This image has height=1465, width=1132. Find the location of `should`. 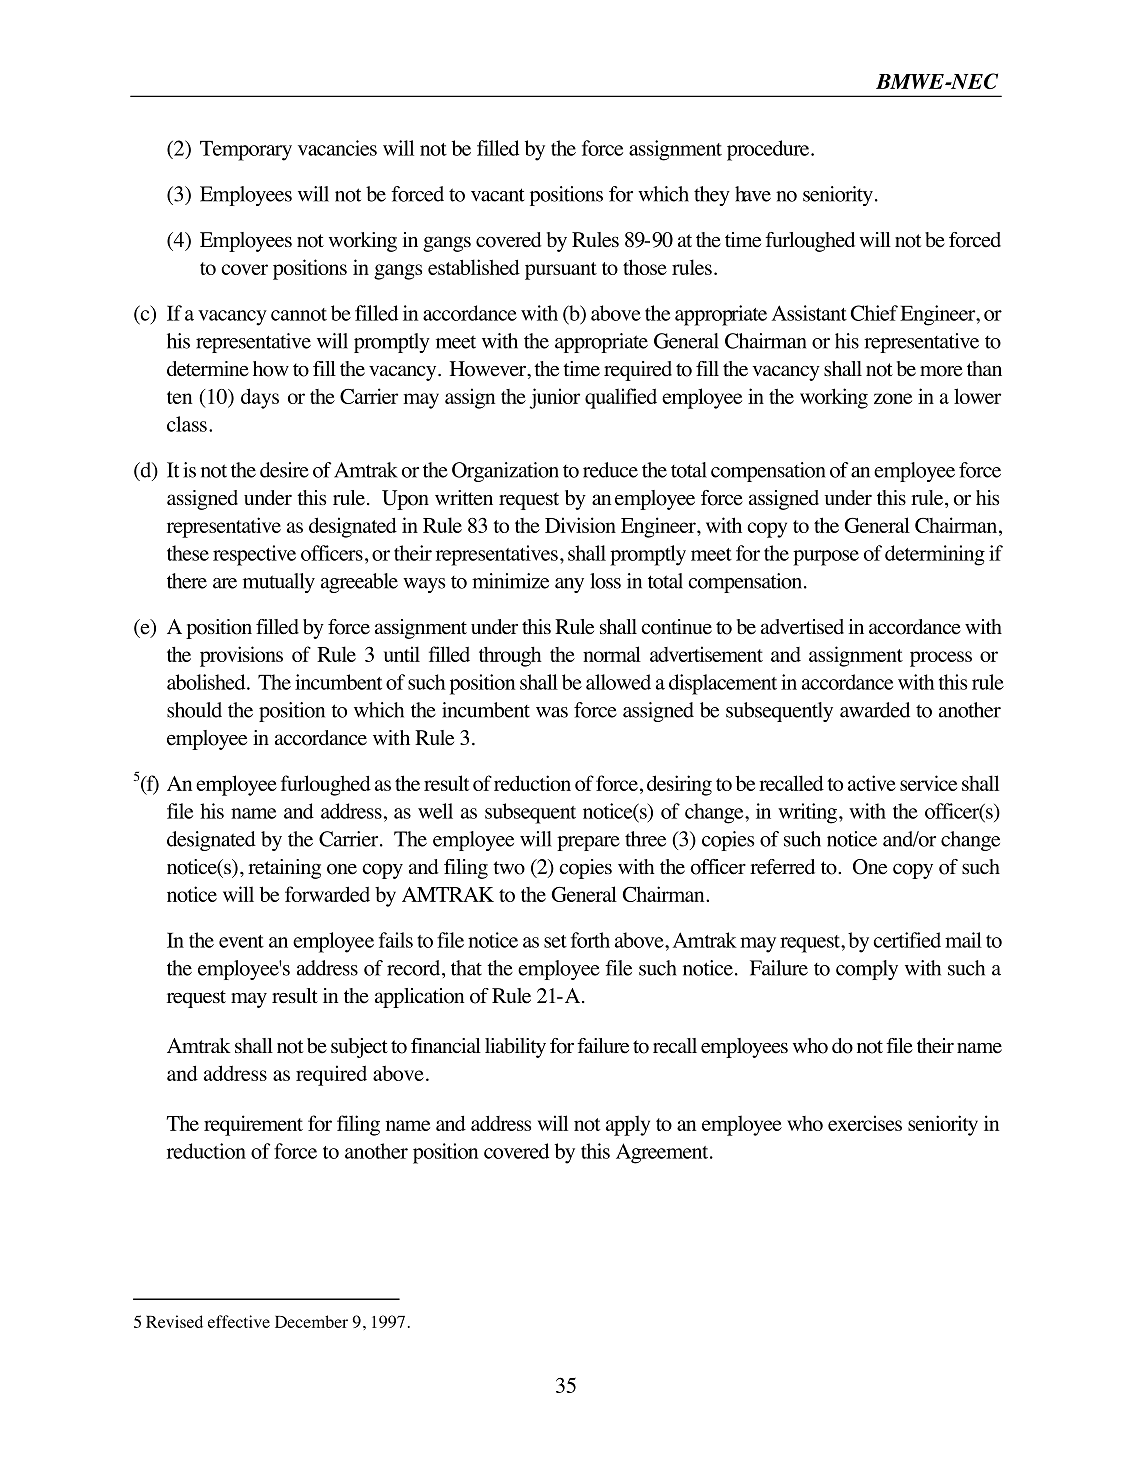

should is located at coordinates (194, 710).
